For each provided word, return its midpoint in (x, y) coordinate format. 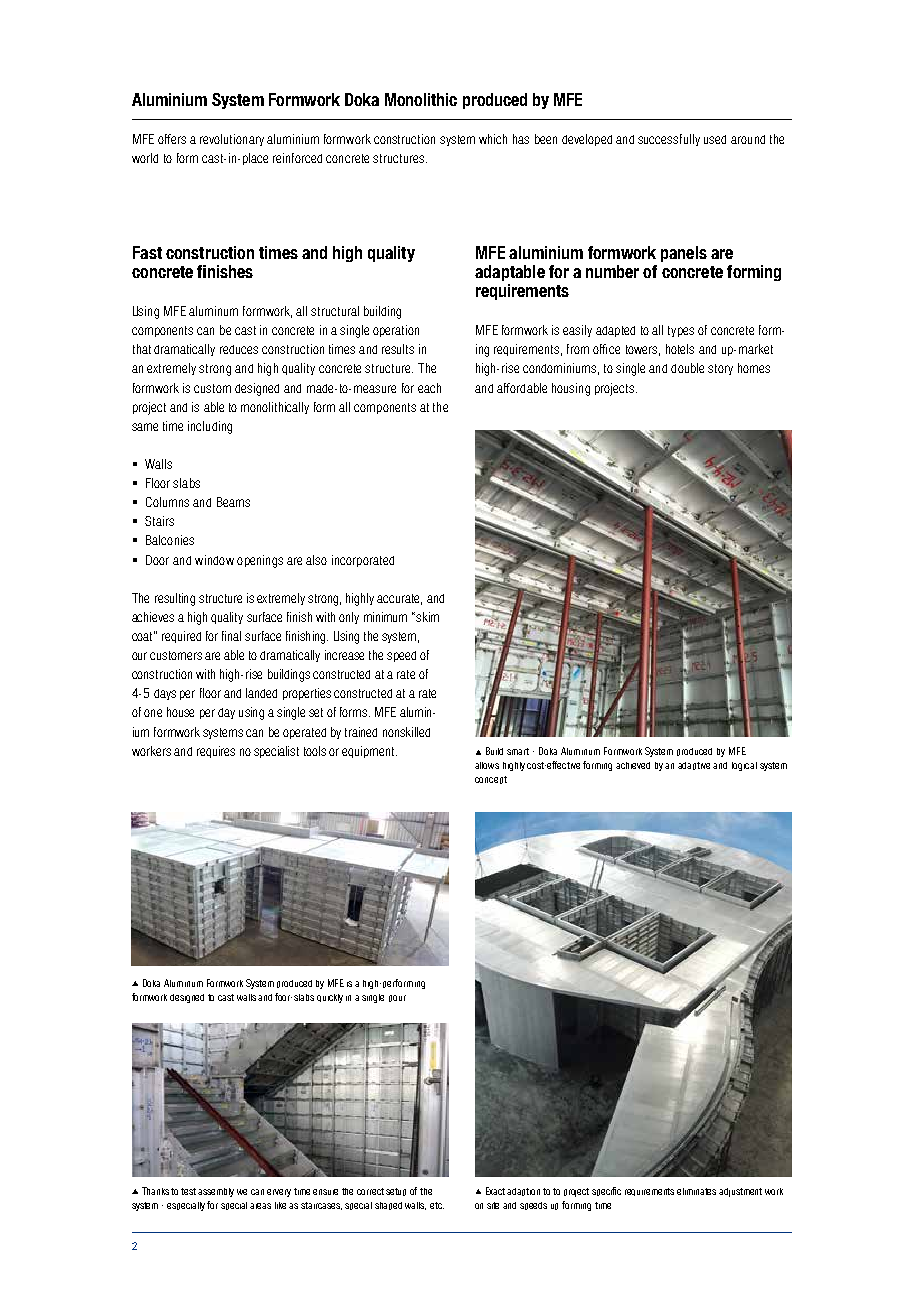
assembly (216, 1192)
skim (426, 617)
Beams (233, 502)
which (493, 139)
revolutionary (232, 140)
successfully (669, 140)
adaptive (694, 766)
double (687, 368)
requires (216, 752)
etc (437, 1205)
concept (491, 780)
